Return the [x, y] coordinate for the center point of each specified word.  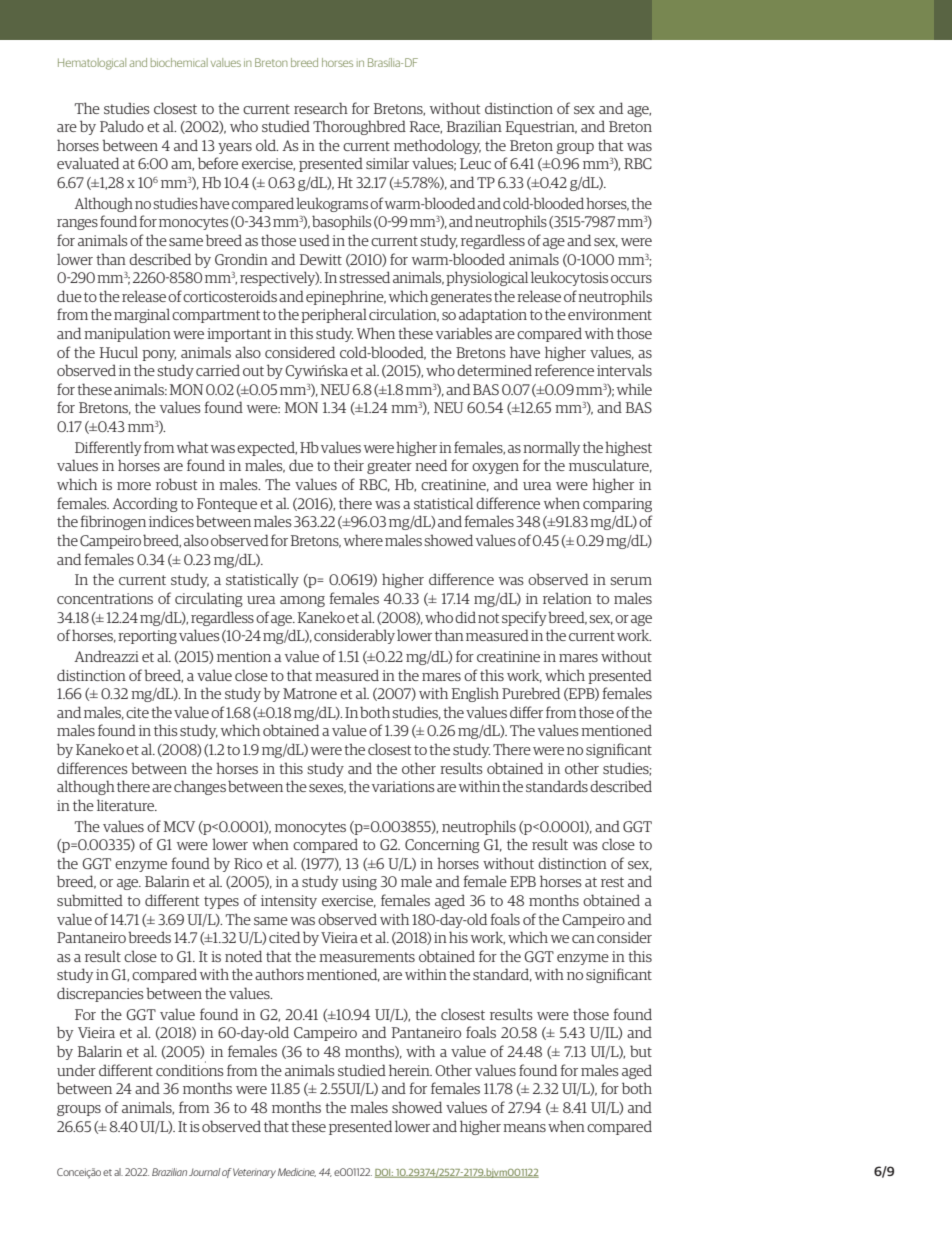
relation [567, 598]
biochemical [179, 62]
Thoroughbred [359, 127]
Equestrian [541, 128]
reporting [147, 637]
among [302, 601]
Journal [205, 1172]
